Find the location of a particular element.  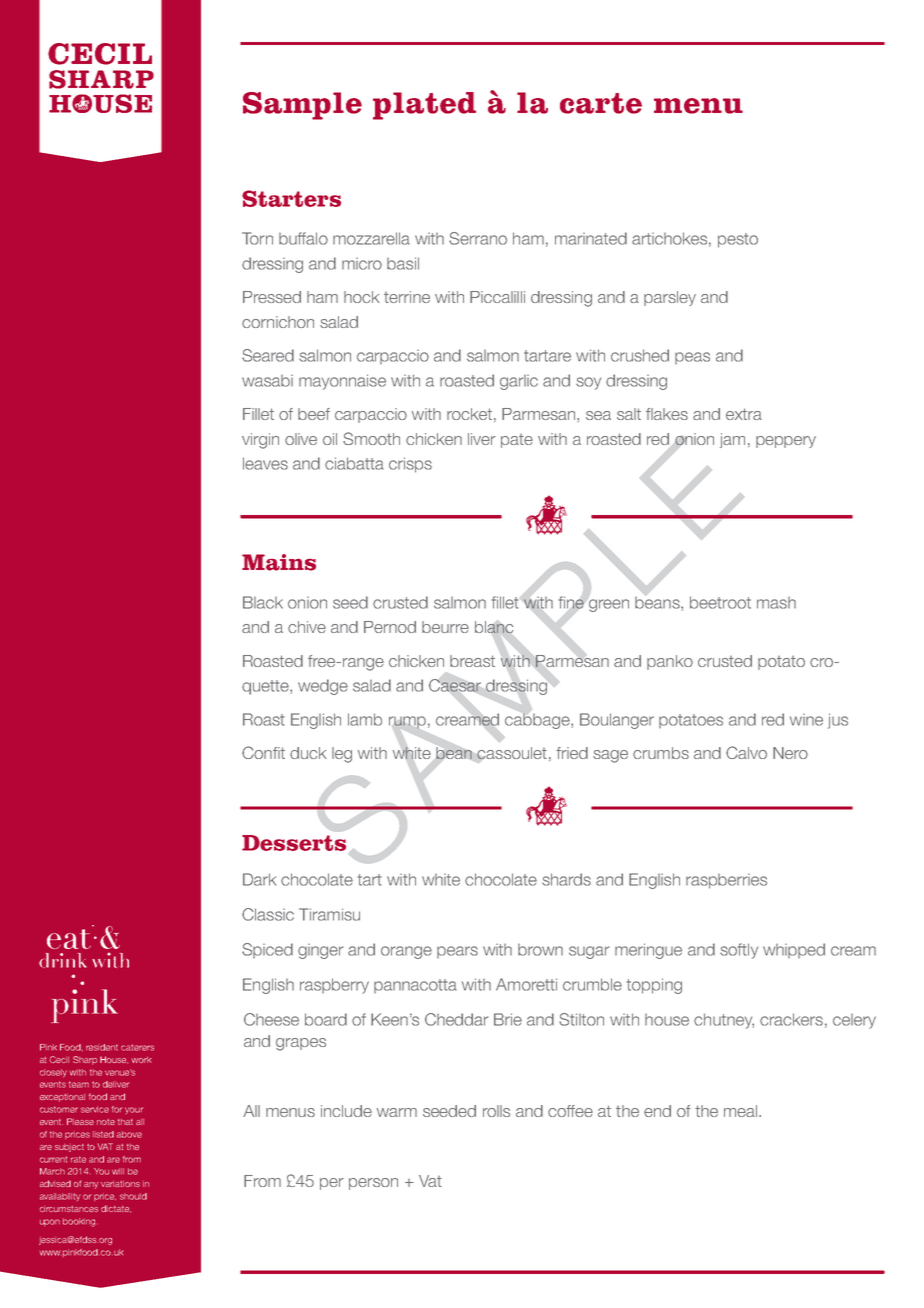

pesto is located at coordinates (738, 240).
